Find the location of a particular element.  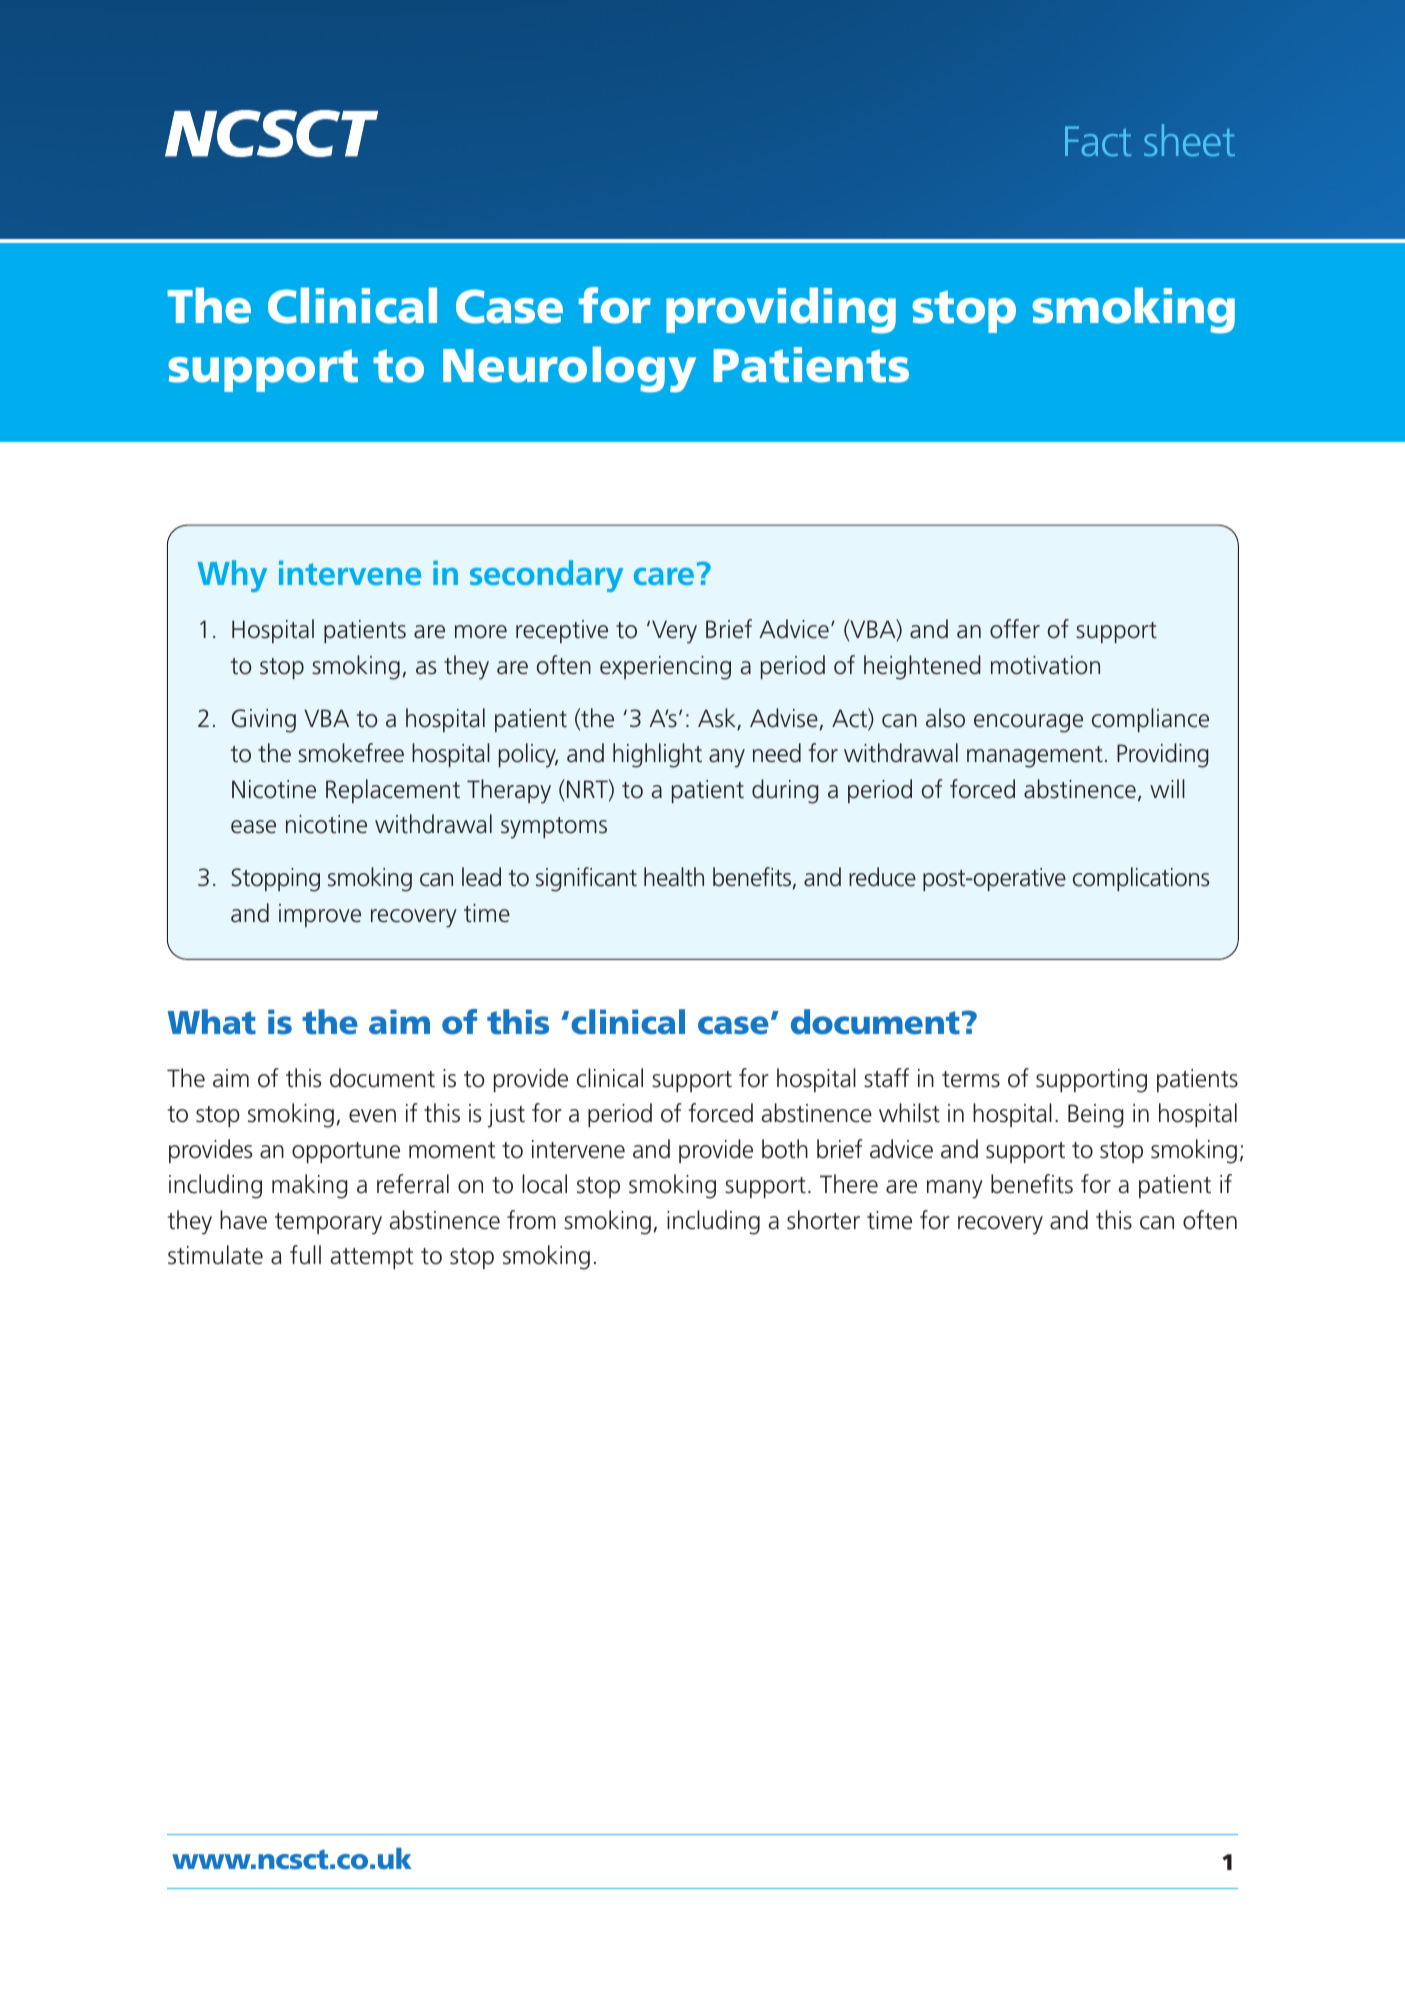

Neurology is located at coordinates (569, 369).
